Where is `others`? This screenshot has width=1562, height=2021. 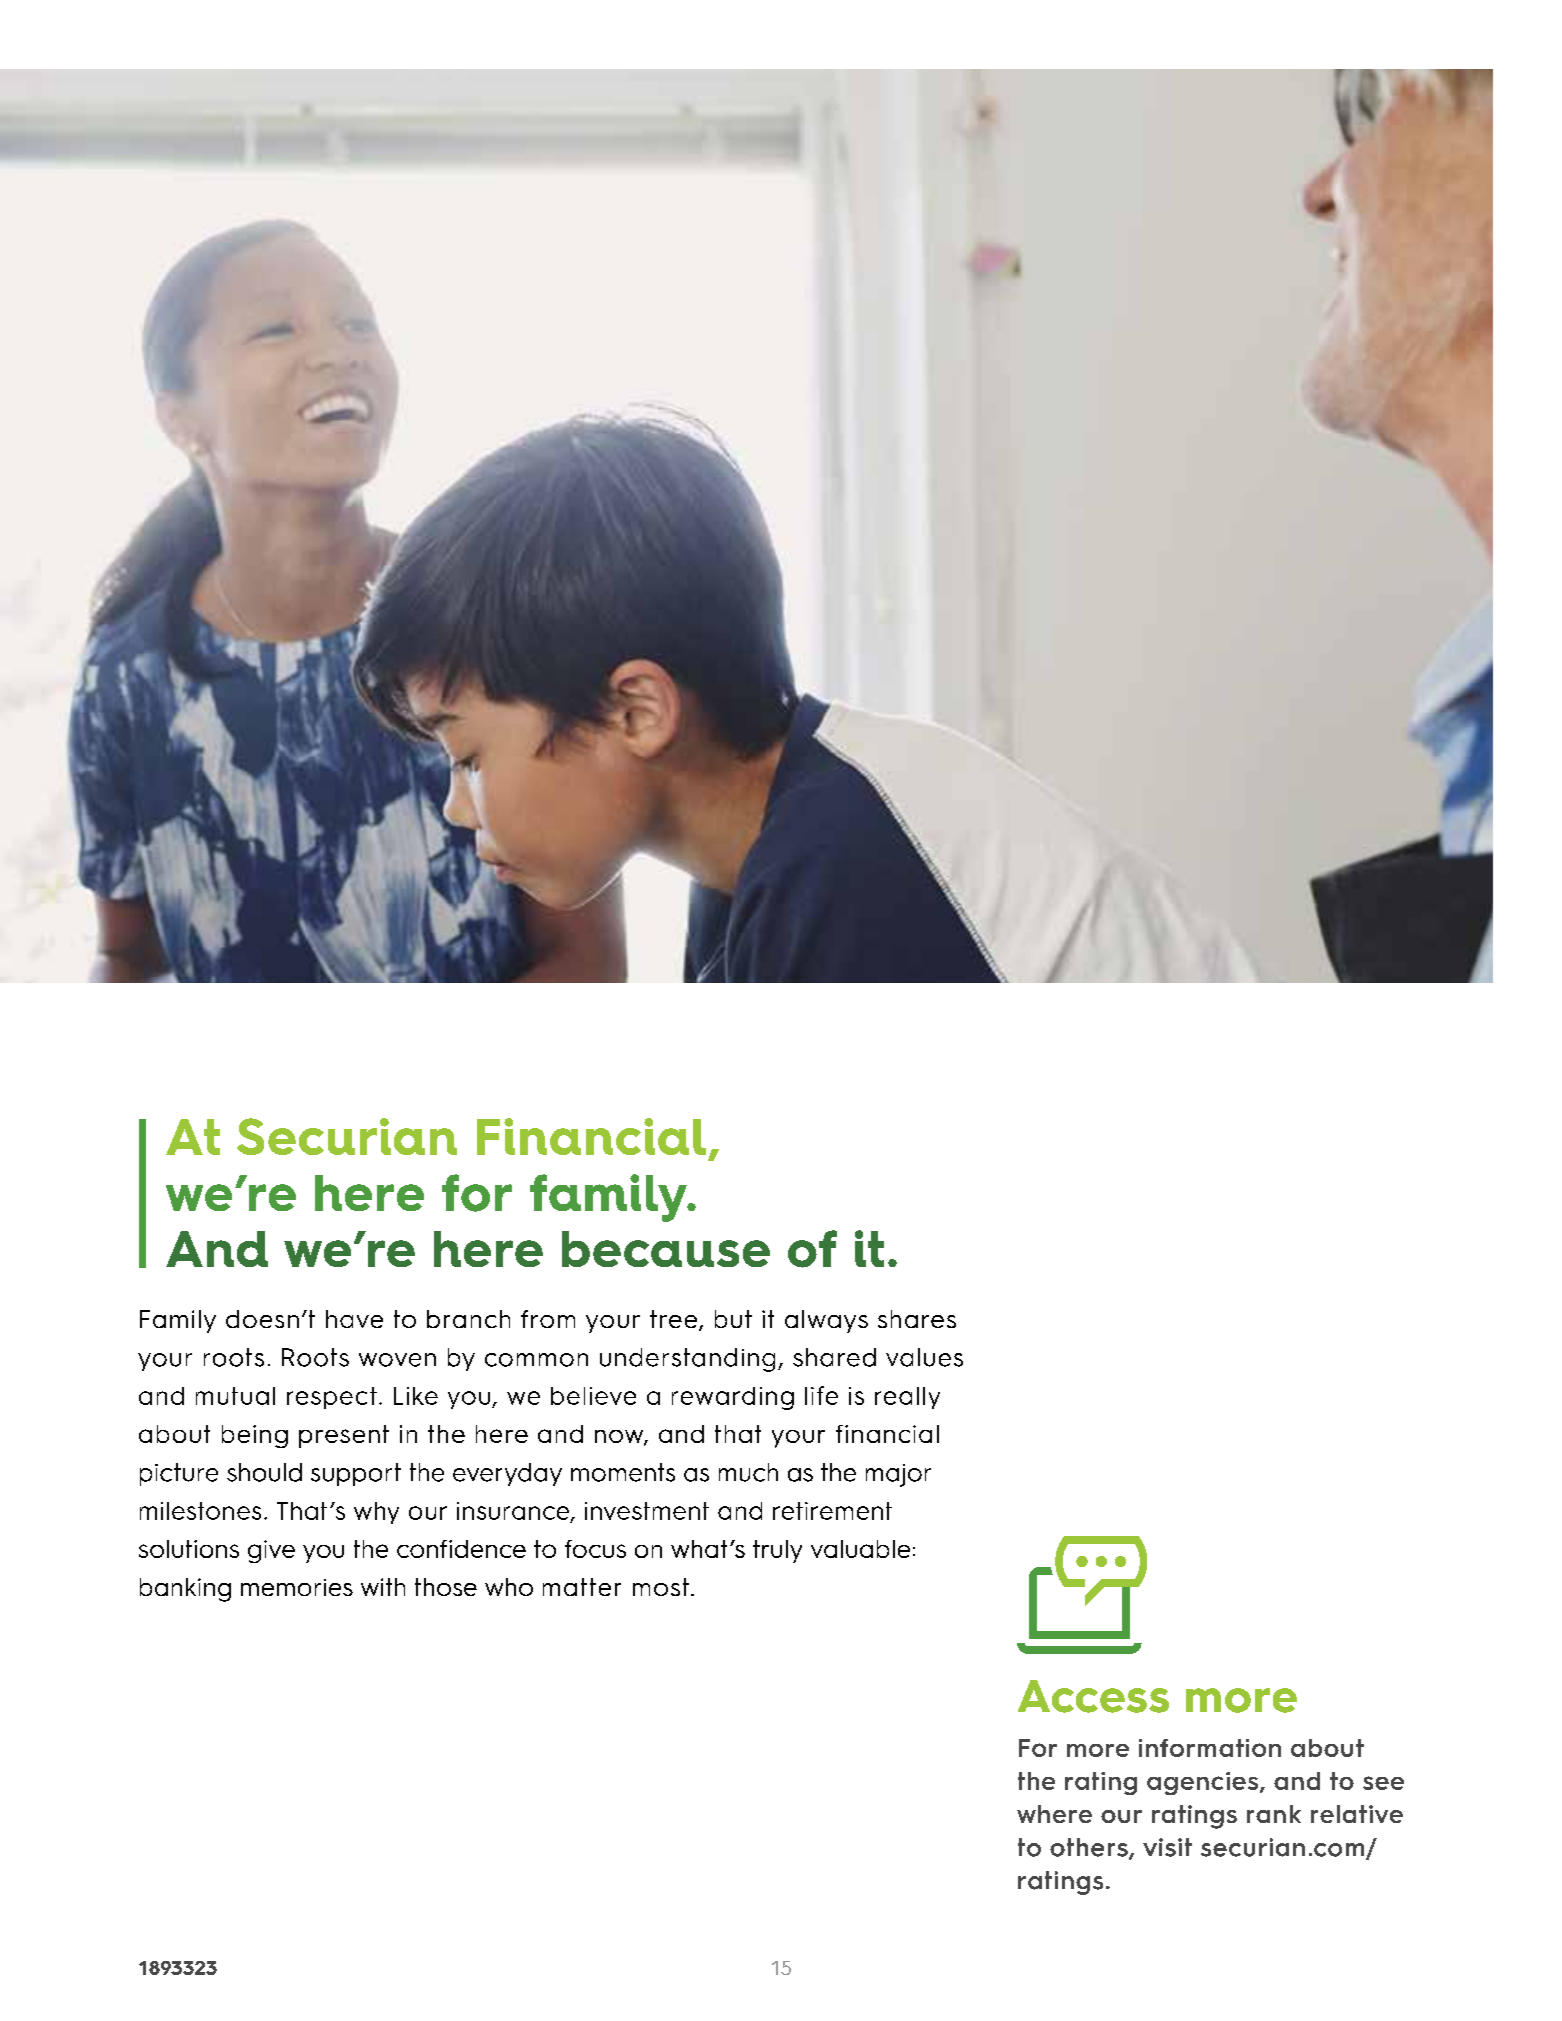 others is located at coordinates (1090, 1848).
